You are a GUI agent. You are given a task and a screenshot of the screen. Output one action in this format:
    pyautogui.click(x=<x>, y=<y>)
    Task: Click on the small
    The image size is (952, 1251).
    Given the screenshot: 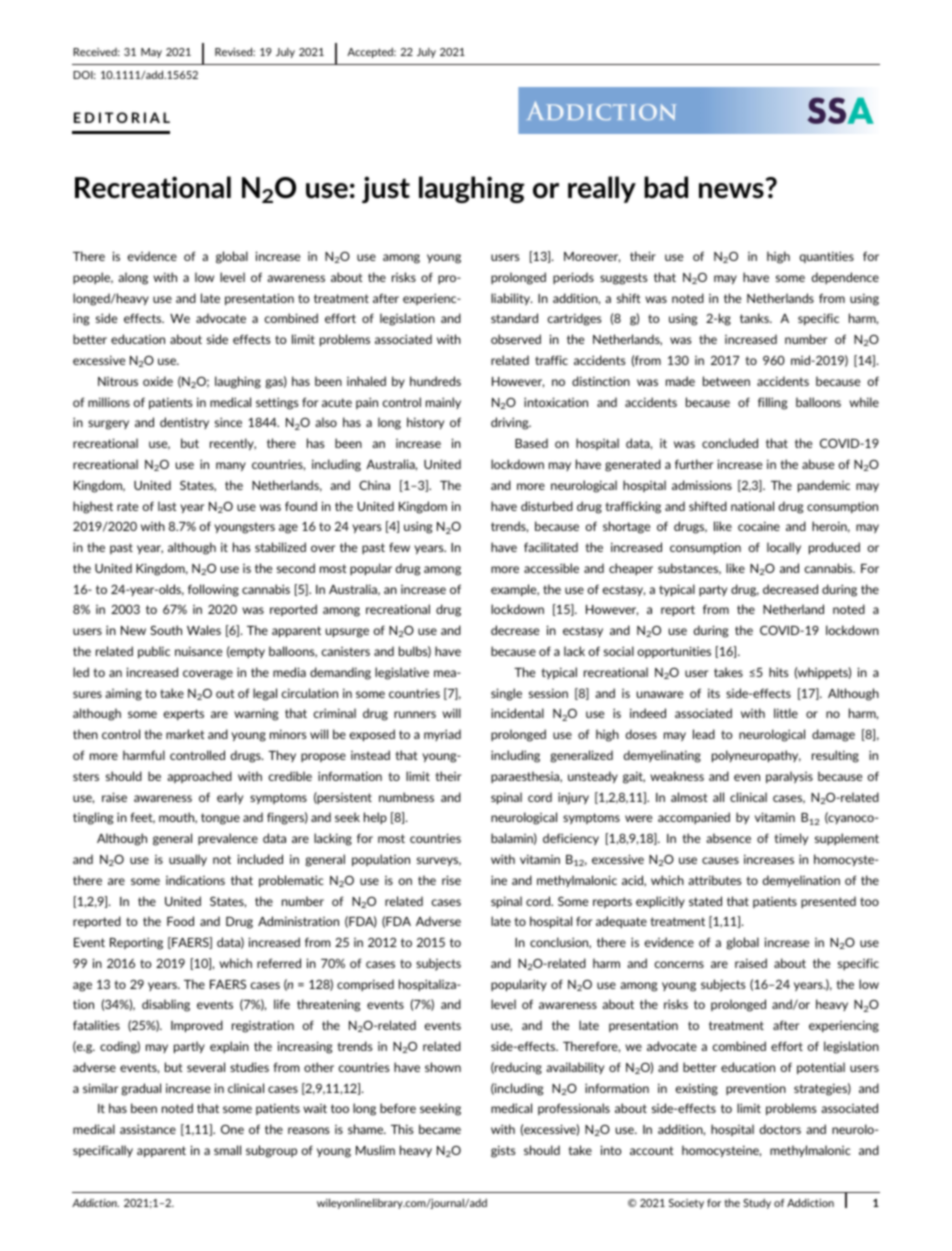 What is the action you would take?
    pyautogui.click(x=227, y=1150)
